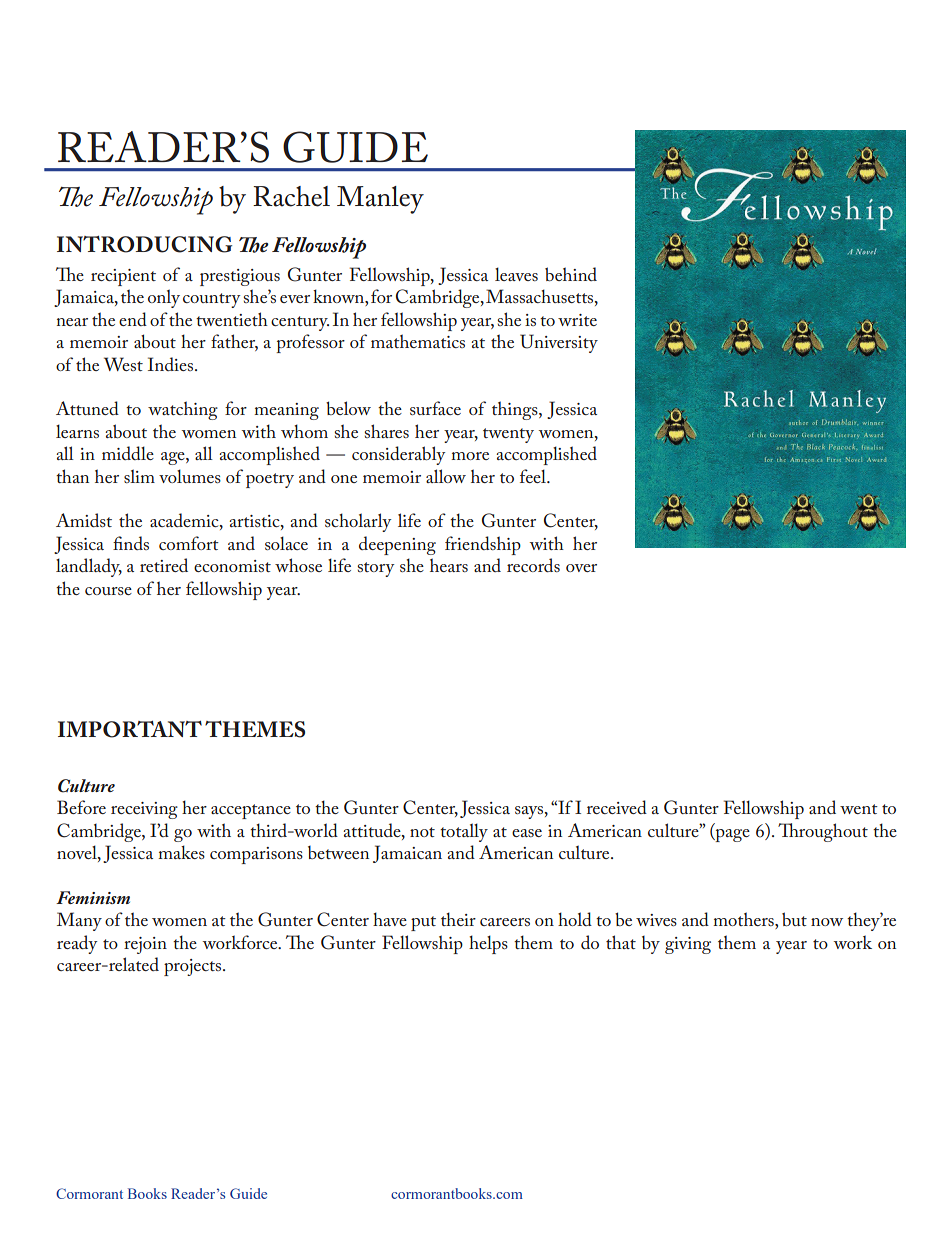  What do you see at coordinates (488, 944) in the screenshot?
I see `helps` at bounding box center [488, 944].
